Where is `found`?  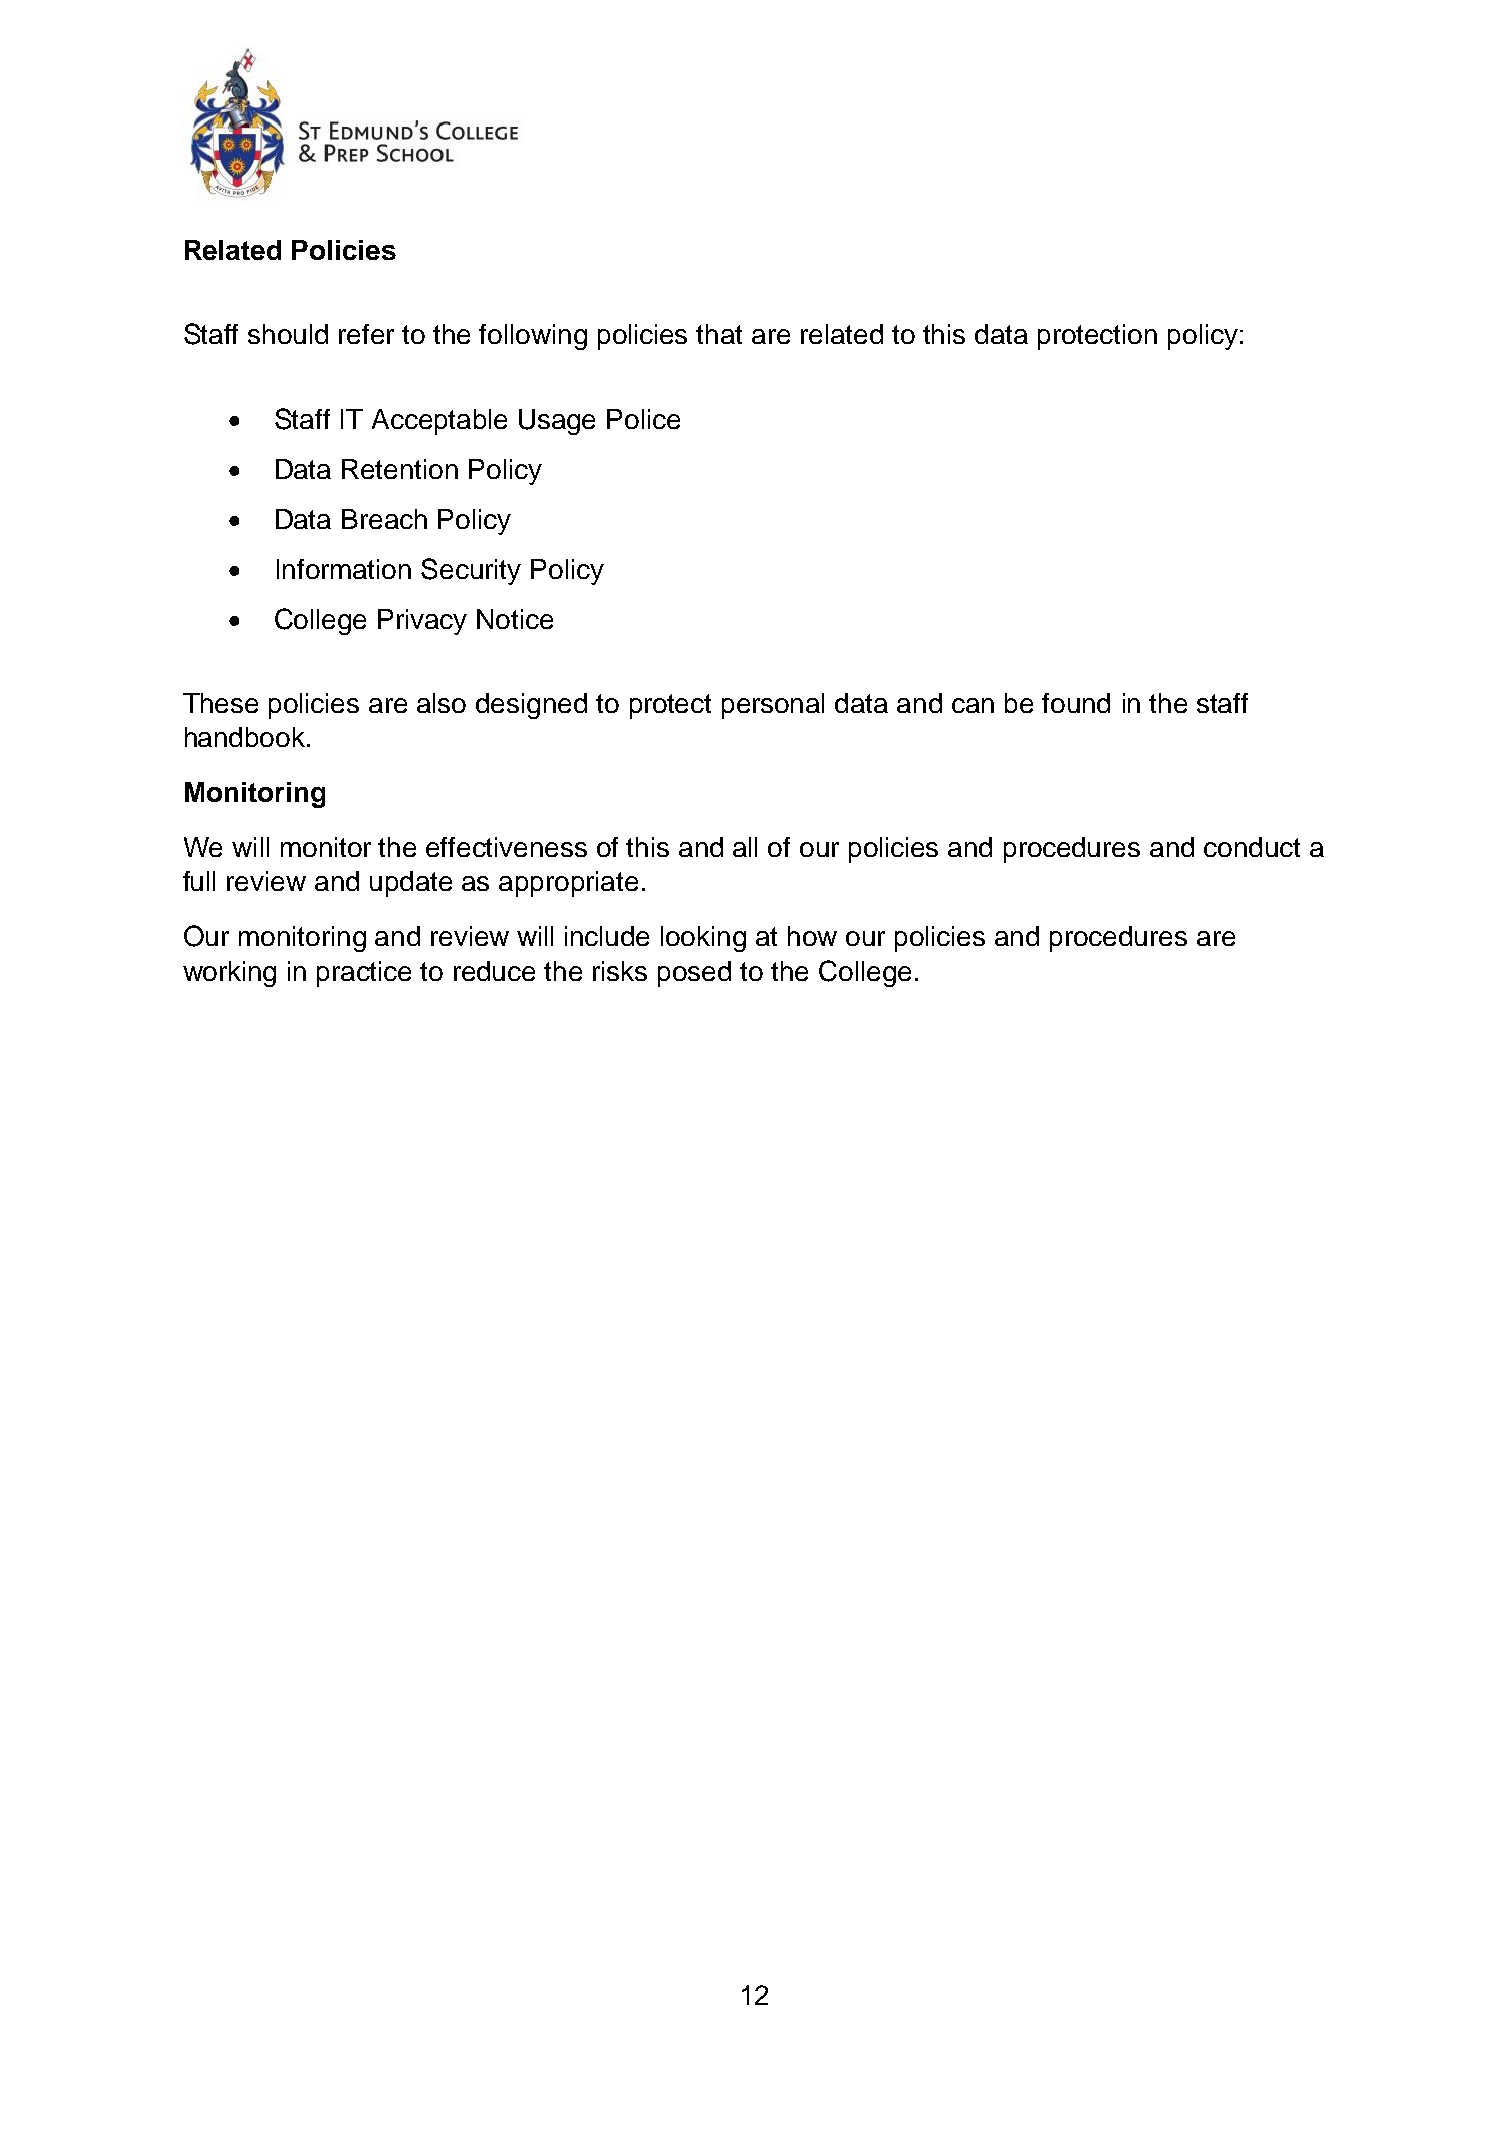 found is located at coordinates (1076, 703).
